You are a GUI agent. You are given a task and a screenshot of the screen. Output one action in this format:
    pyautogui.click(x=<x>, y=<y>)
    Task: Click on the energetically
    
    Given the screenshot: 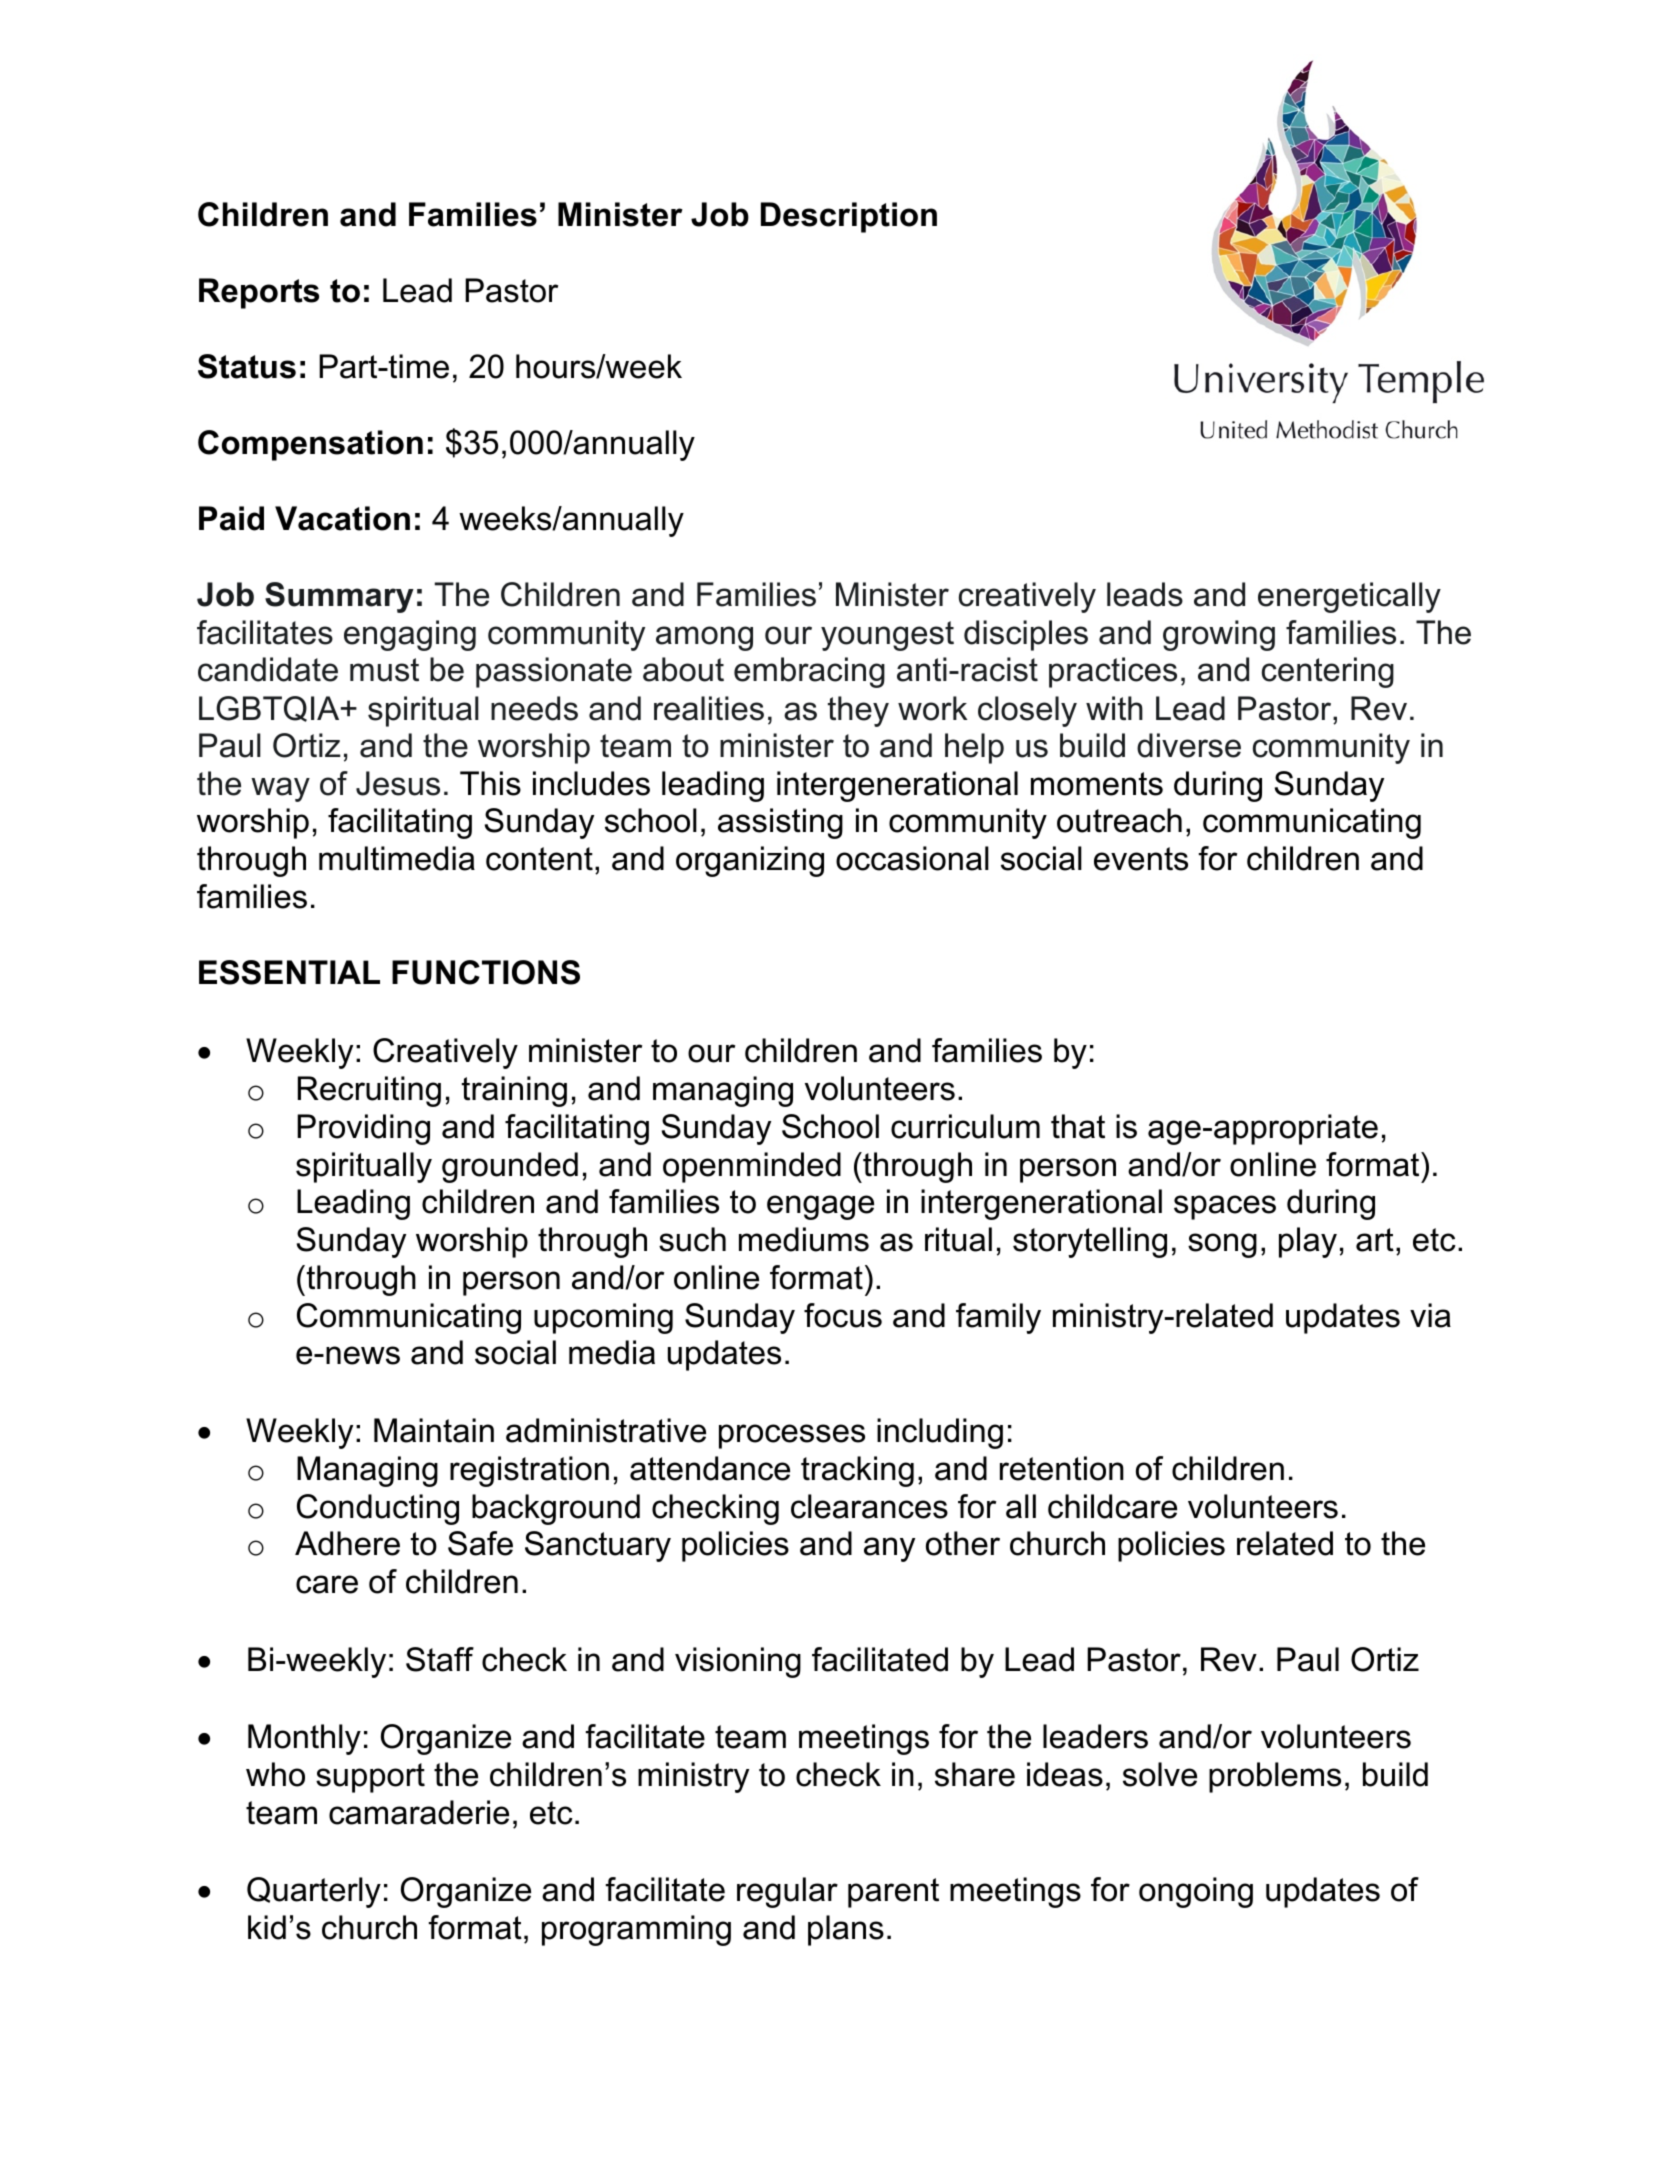 What is the action you would take?
    pyautogui.click(x=1349, y=597)
